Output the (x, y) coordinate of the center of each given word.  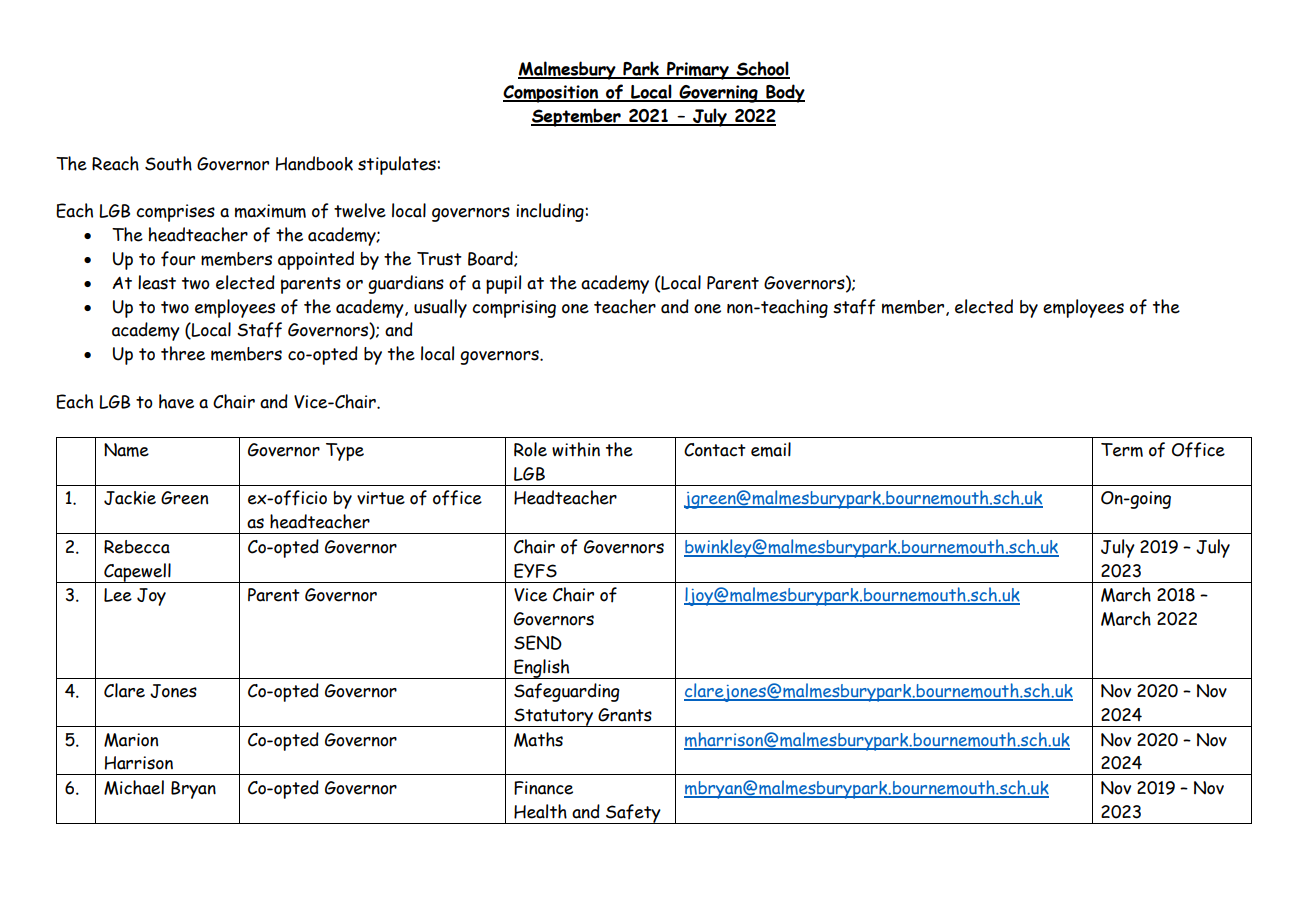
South (168, 163)
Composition (551, 94)
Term (1122, 450)
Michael (134, 787)
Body (784, 93)
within (576, 449)
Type (345, 452)
